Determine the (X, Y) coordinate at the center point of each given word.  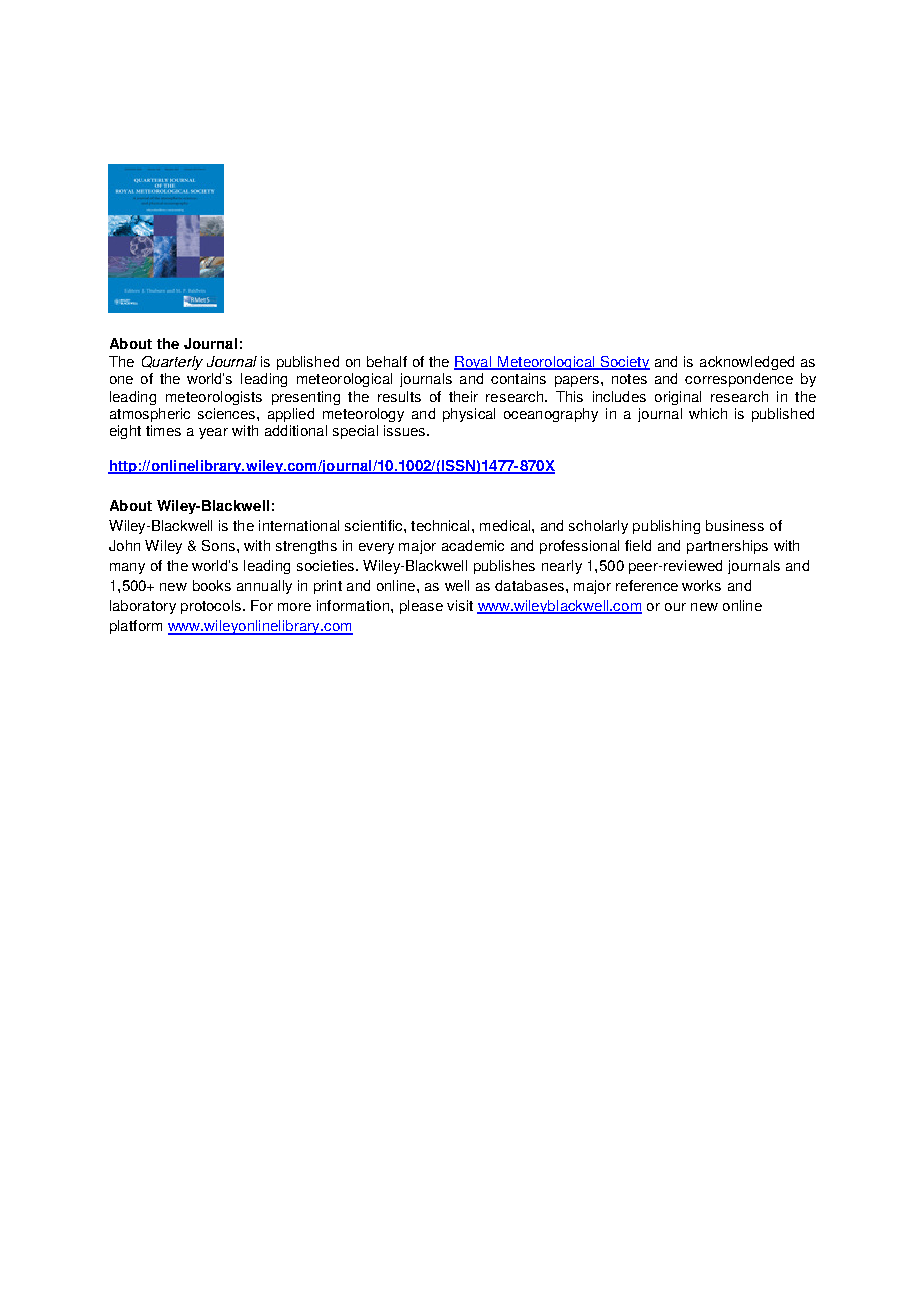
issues (406, 430)
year (213, 433)
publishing (666, 527)
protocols (211, 607)
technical (440, 525)
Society (624, 363)
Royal (474, 363)
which (708, 413)
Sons (218, 545)
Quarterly (172, 363)
